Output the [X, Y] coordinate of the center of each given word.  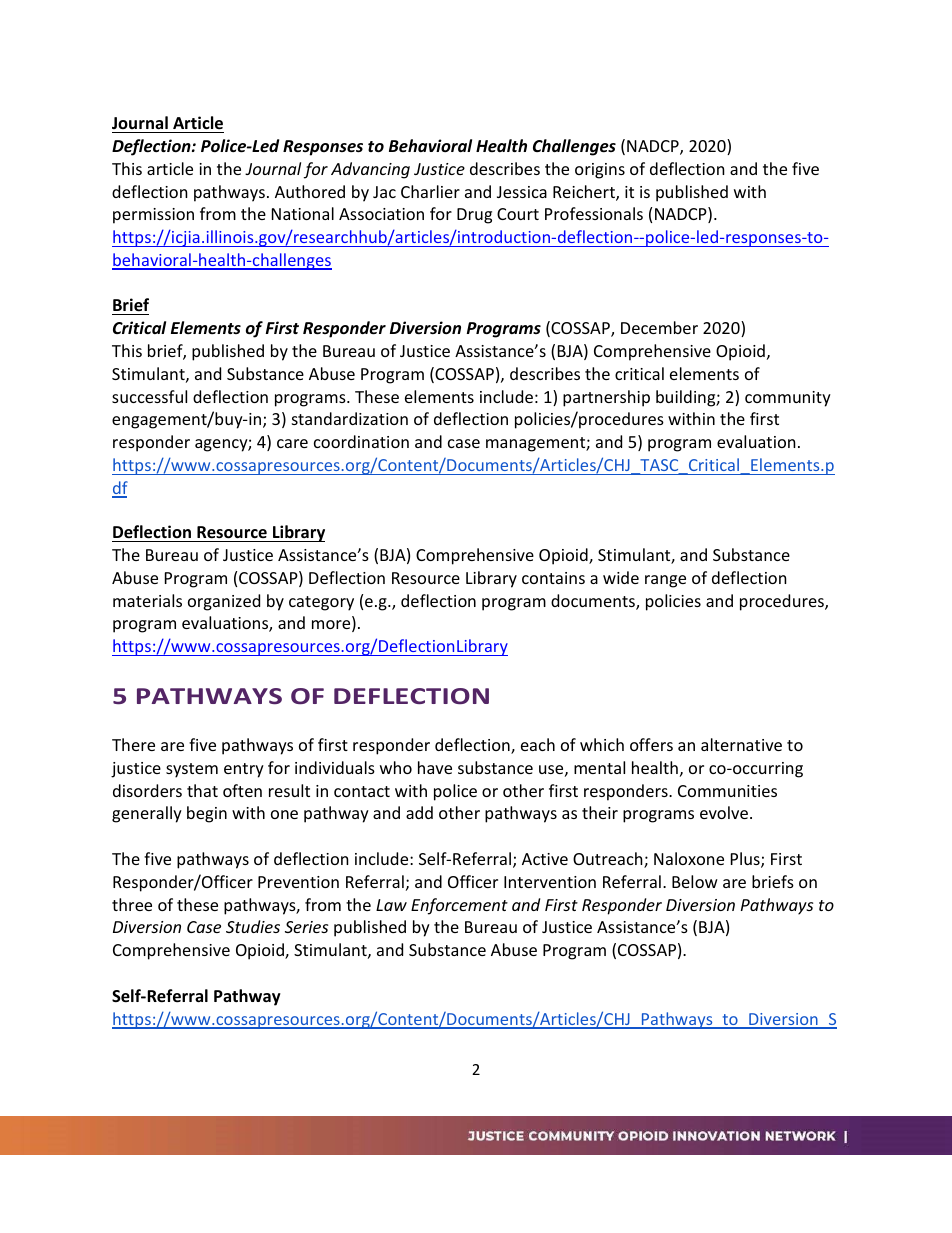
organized [224, 602]
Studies [253, 926]
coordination [361, 441]
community [788, 399]
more [332, 626]
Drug [474, 216]
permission [153, 216]
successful [149, 396]
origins [600, 171]
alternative [741, 744]
